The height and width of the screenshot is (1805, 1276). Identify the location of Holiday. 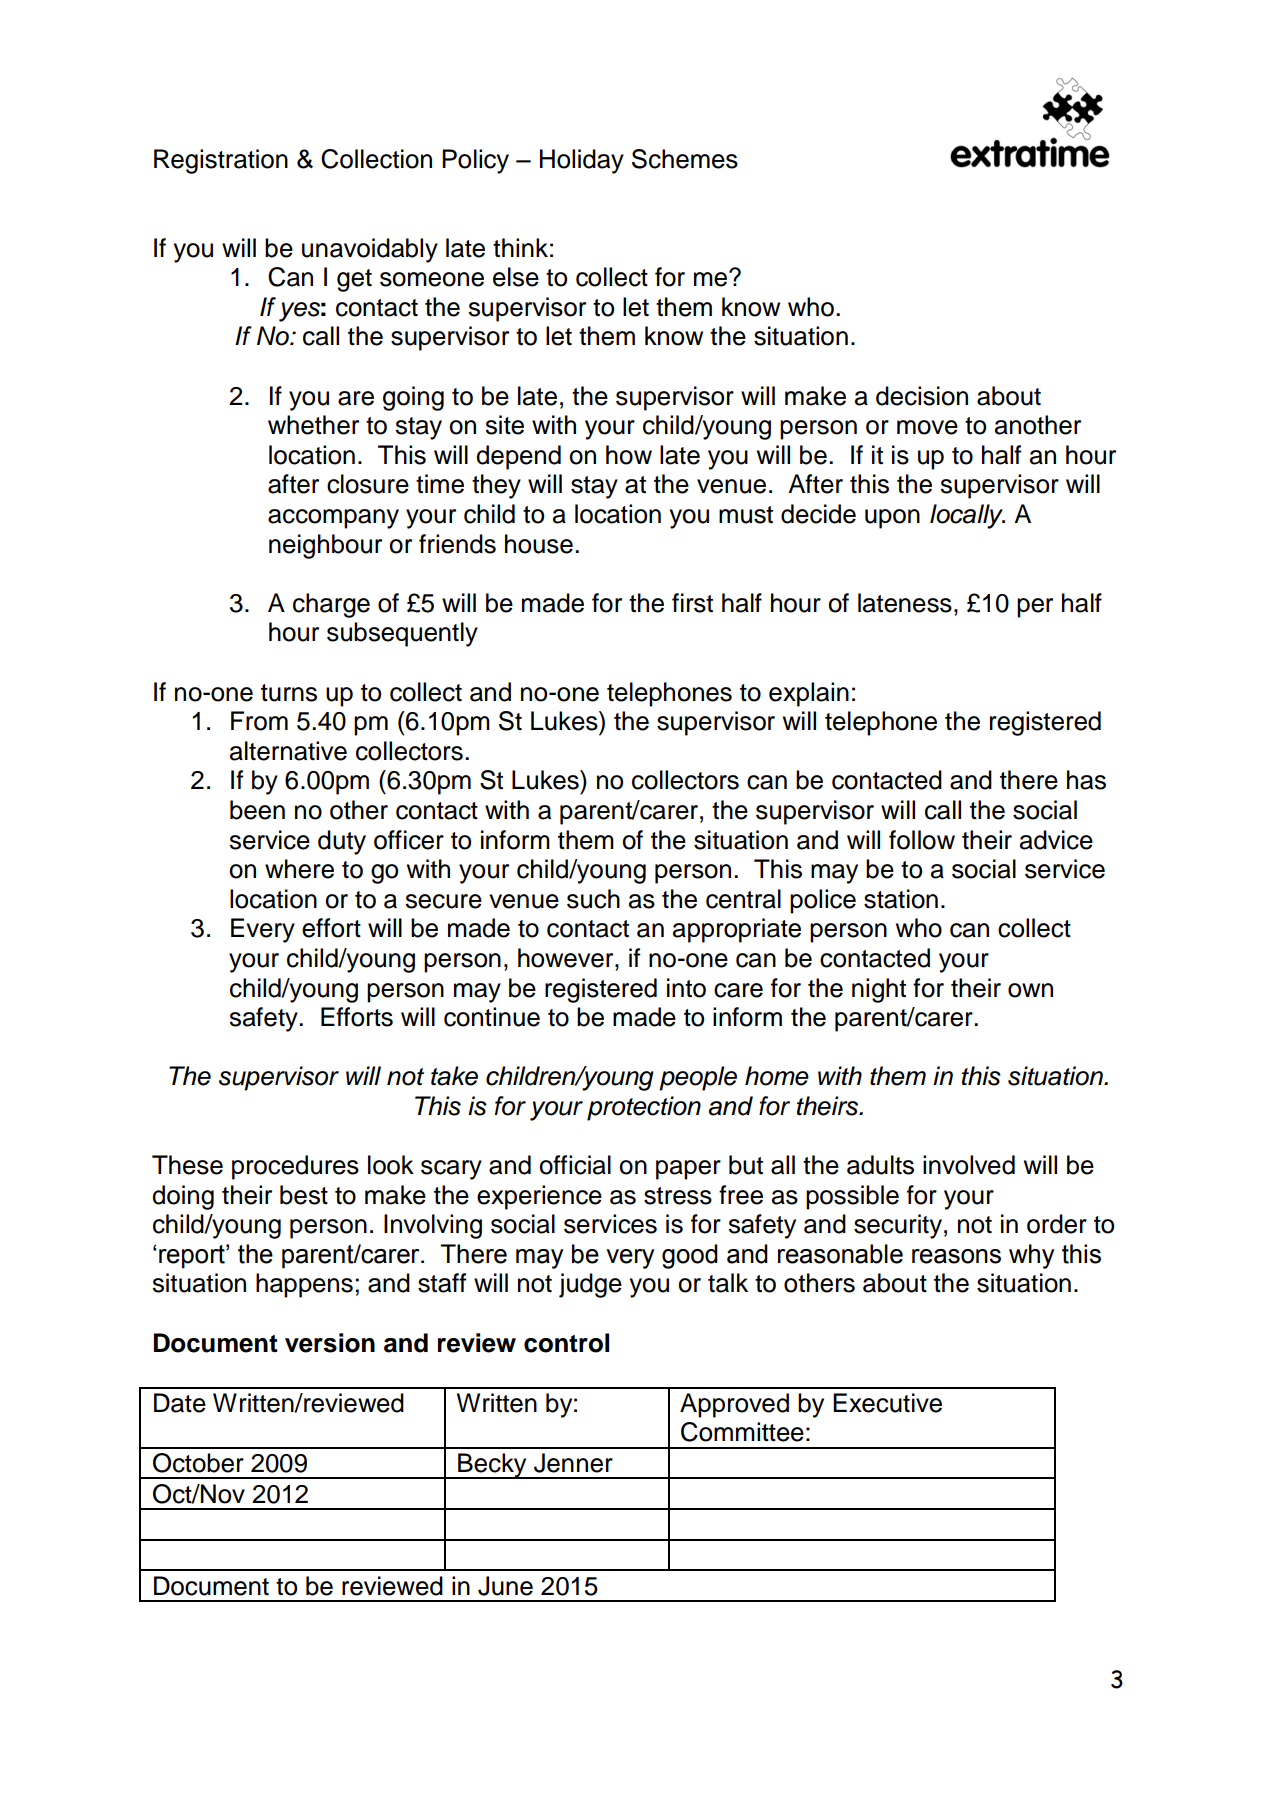
(582, 161).
